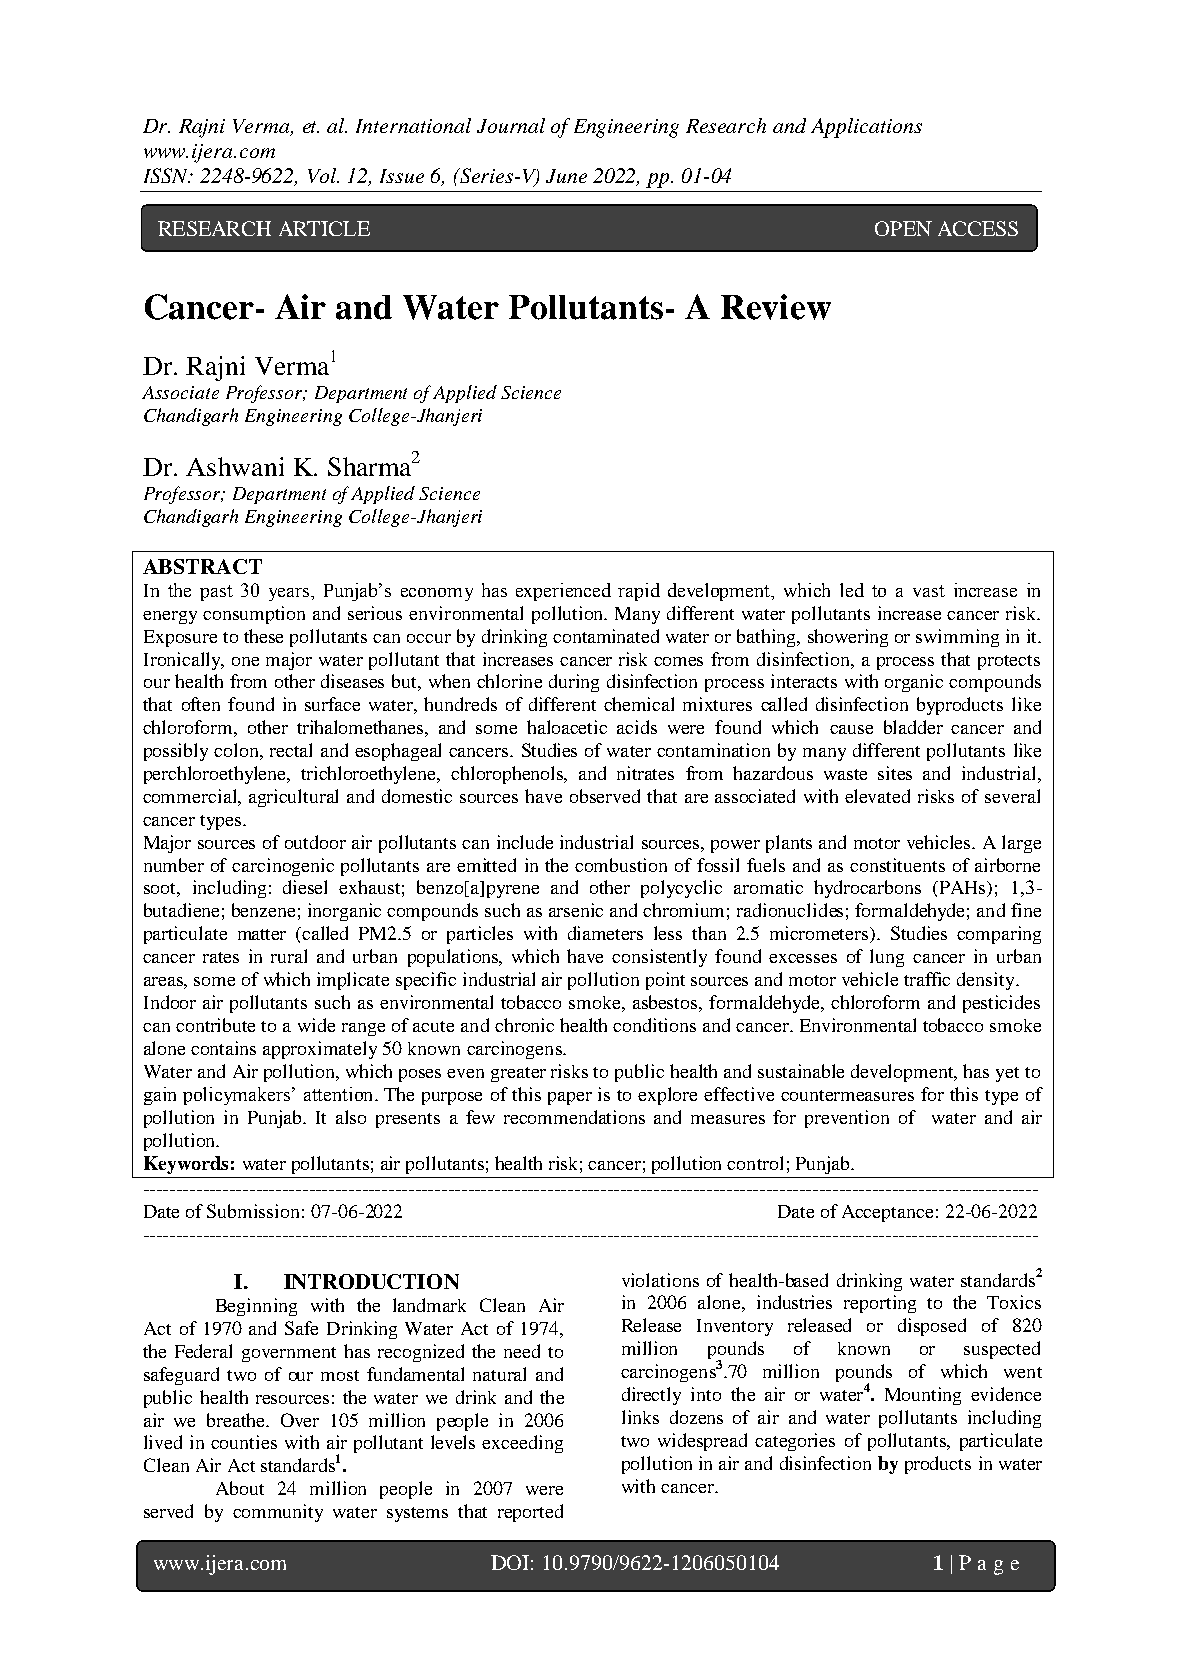  Describe the element at coordinates (566, 176) in the document. I see `June` at that location.
